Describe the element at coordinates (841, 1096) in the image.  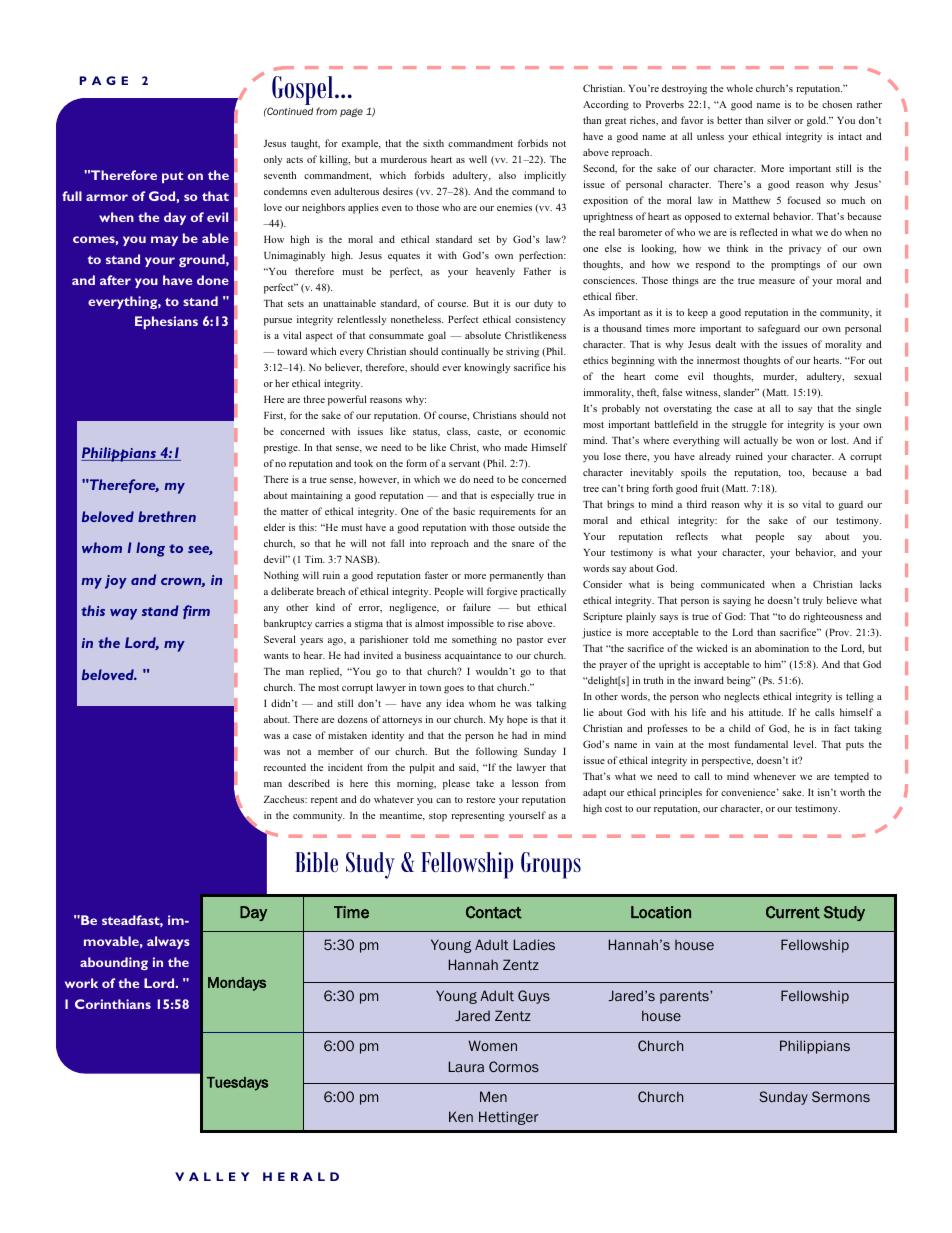
I see `Sermons` at that location.
